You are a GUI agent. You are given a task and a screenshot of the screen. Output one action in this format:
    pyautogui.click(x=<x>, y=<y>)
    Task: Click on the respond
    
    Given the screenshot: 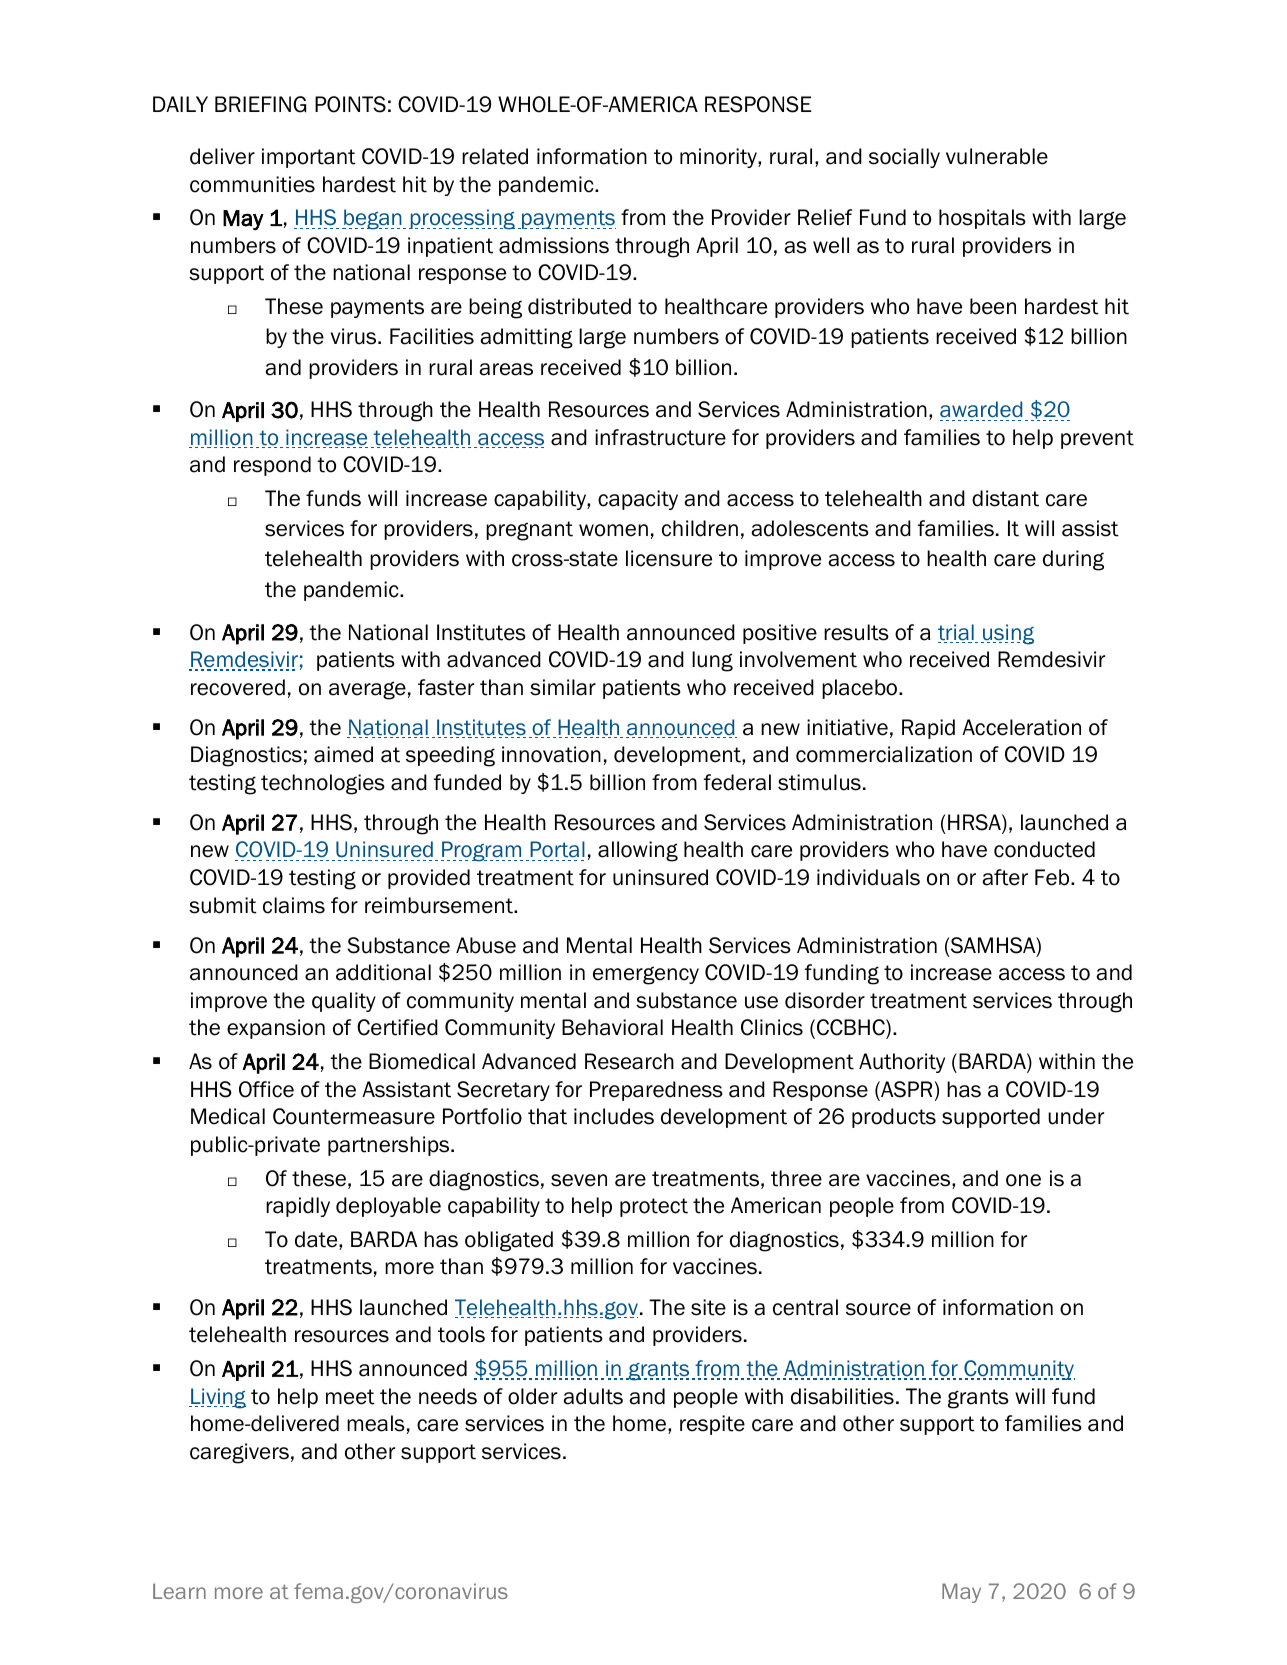 What is the action you would take?
    pyautogui.click(x=272, y=466)
